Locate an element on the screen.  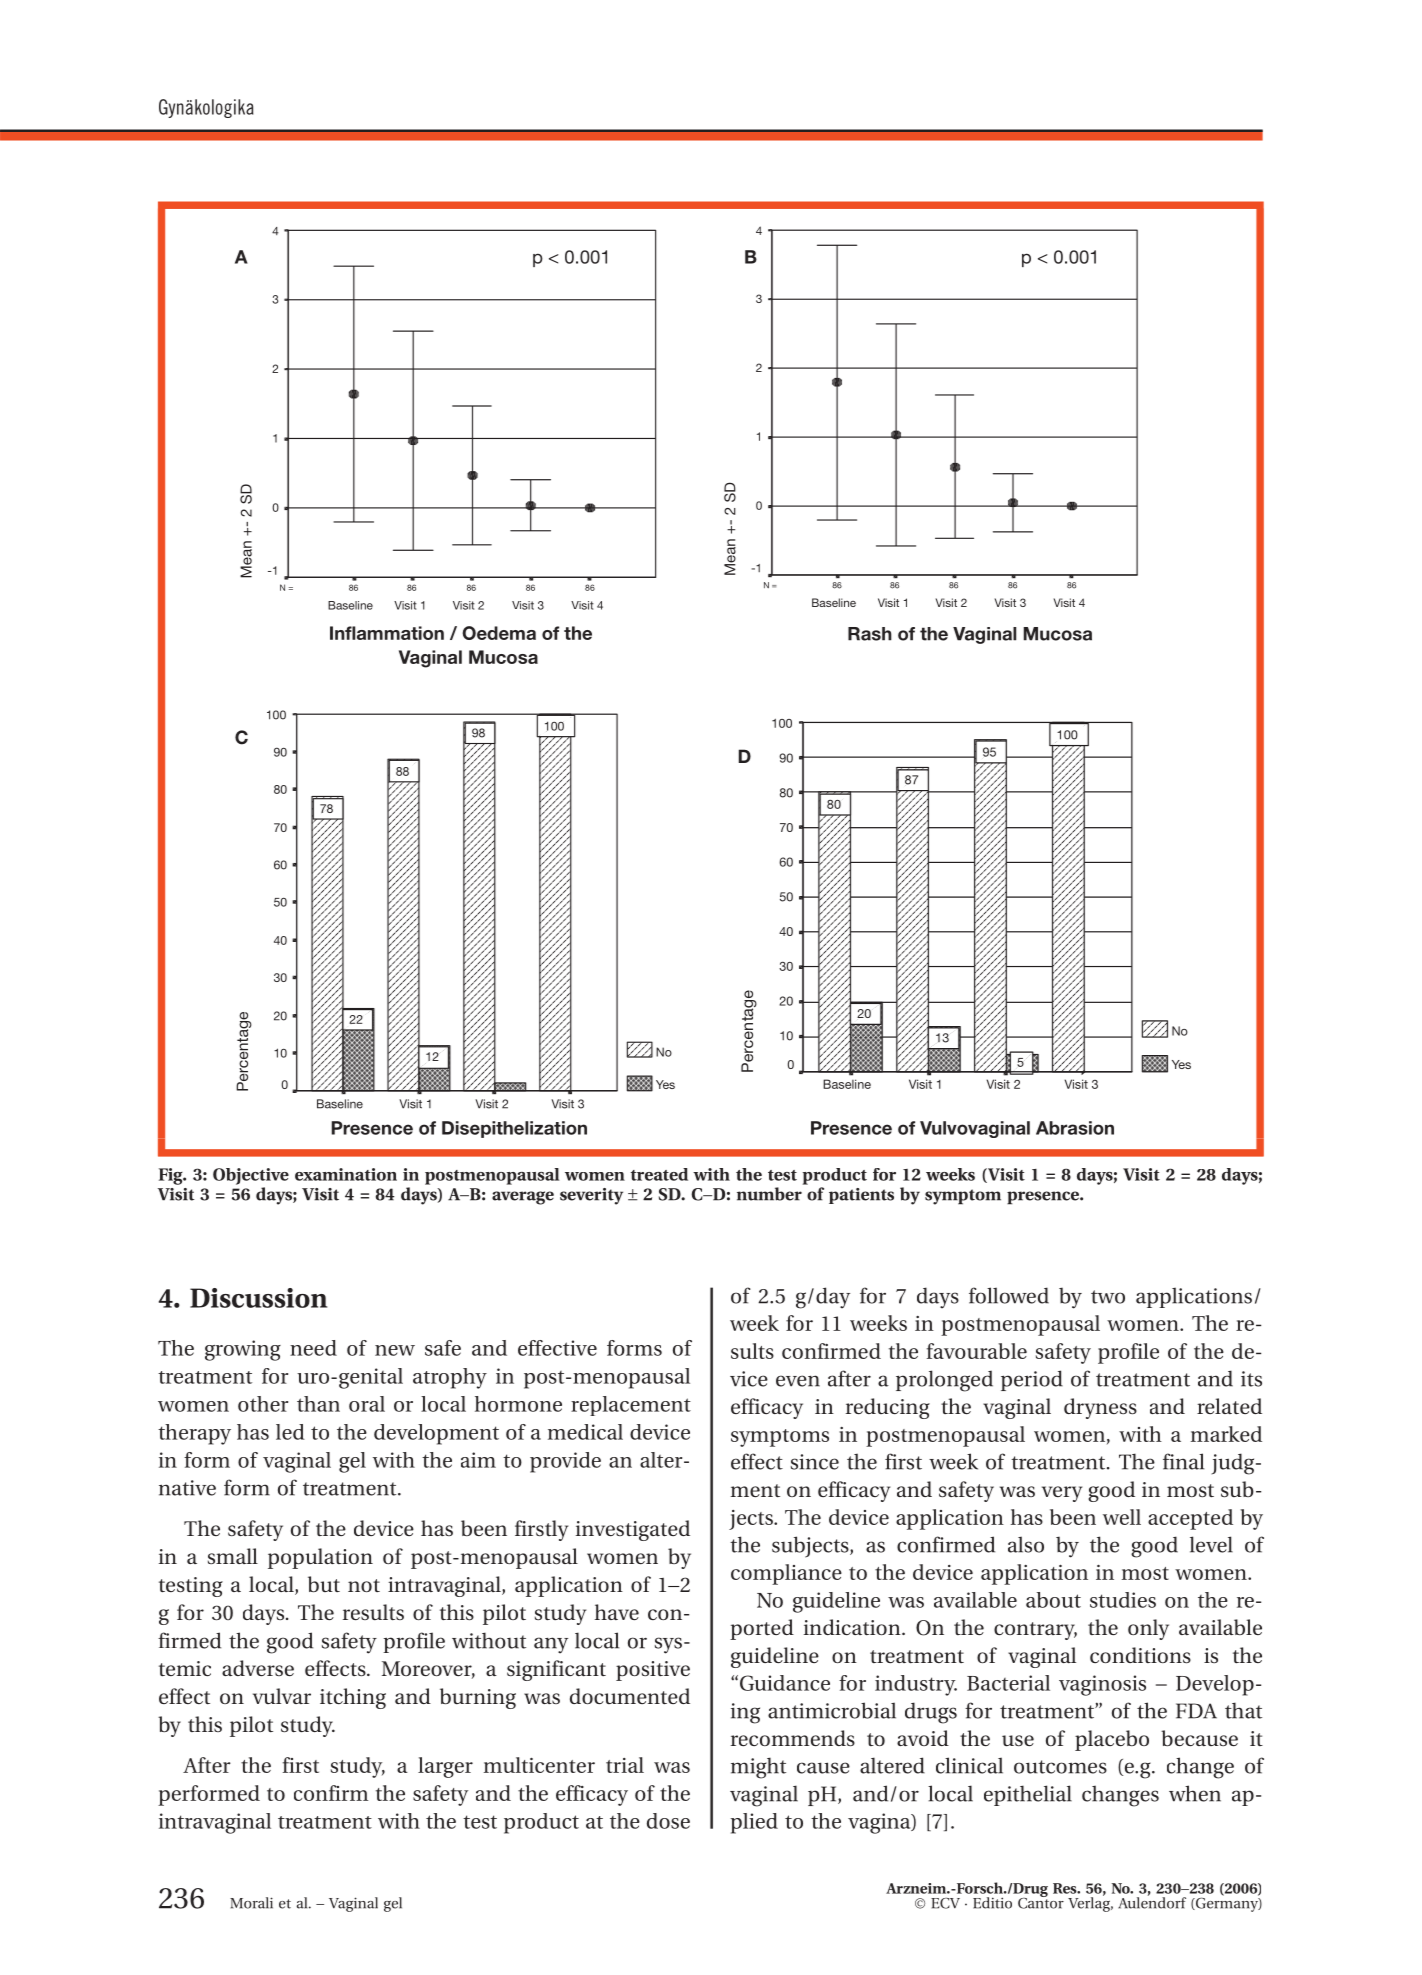
larger is located at coordinates (445, 1767).
